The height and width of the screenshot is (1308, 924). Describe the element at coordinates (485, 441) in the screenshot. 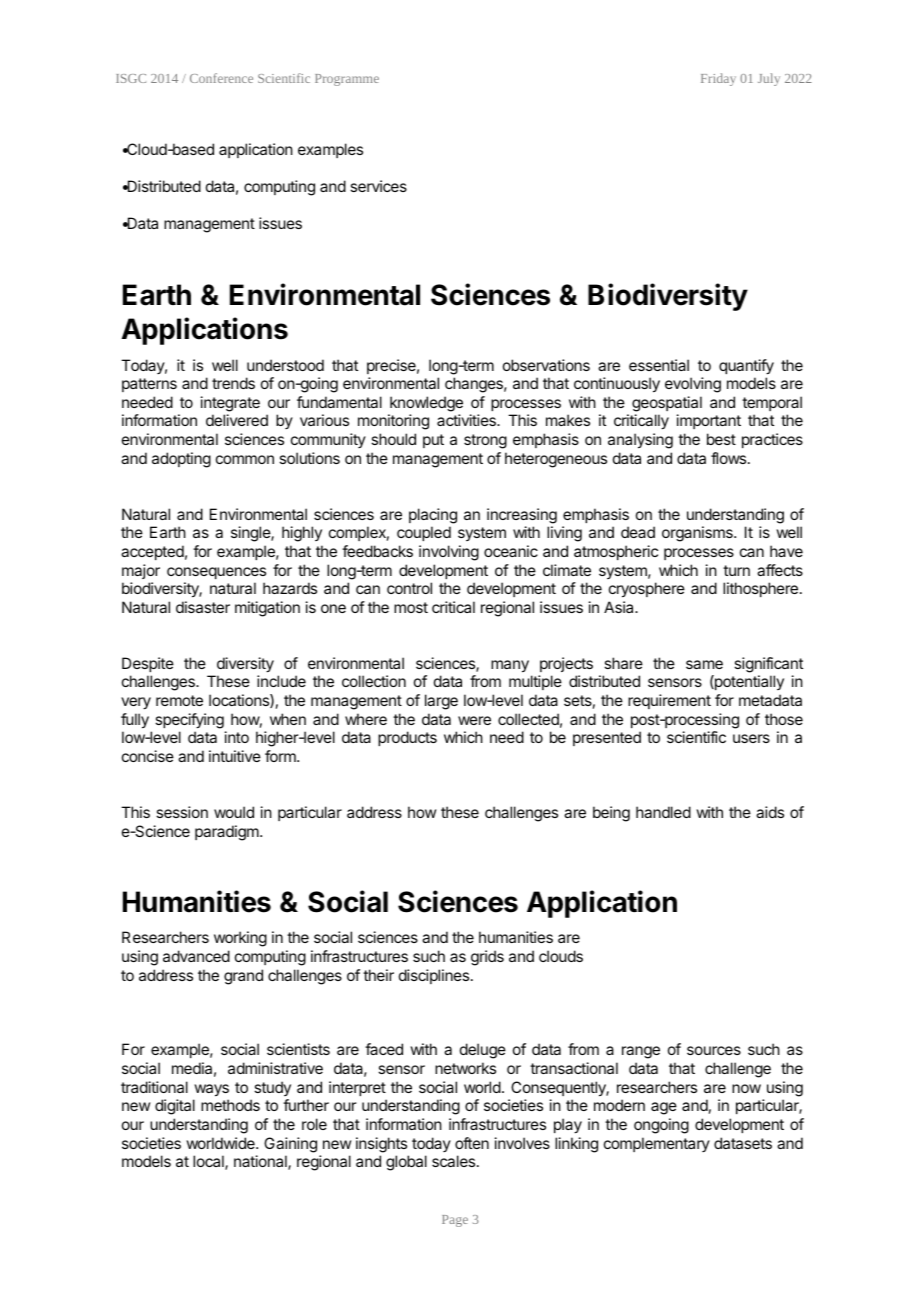

I see `strong` at that location.
